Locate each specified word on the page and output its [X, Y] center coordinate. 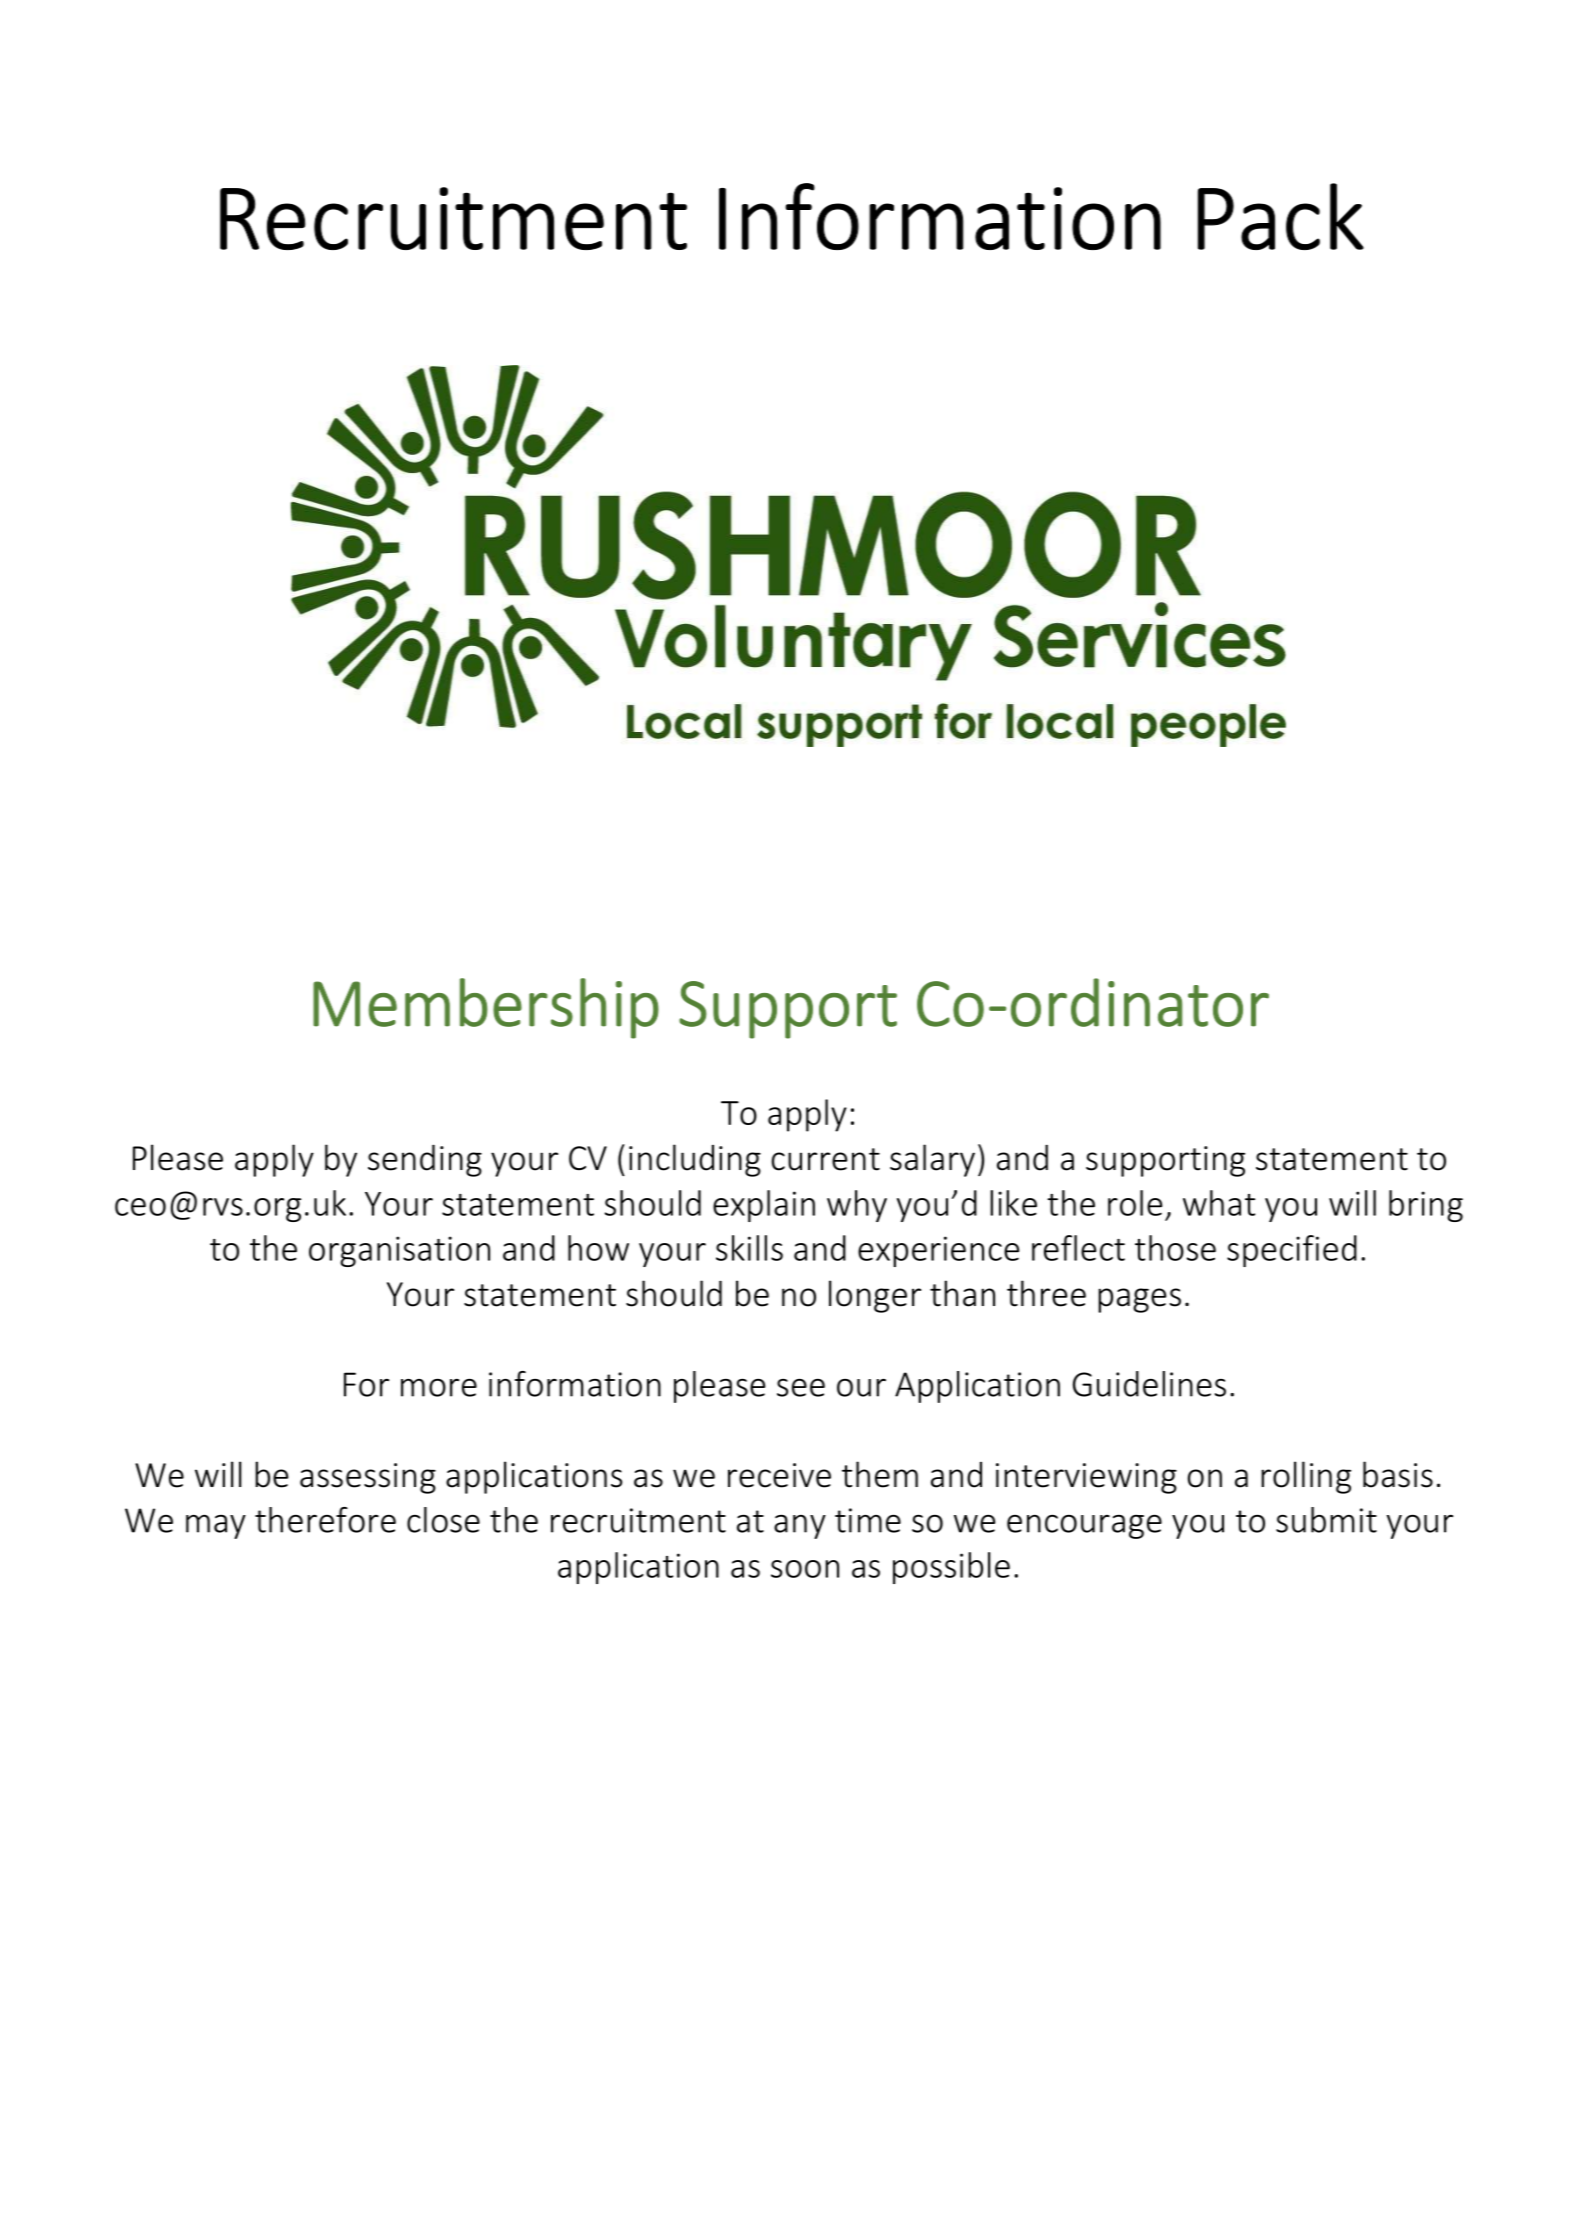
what [1219, 1203]
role [1135, 1203]
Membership [486, 1008]
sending [425, 1160]
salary [932, 1160]
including [695, 1160]
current [826, 1159]
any [800, 1526]
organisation [399, 1251]
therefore [325, 1520]
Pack [1281, 216]
